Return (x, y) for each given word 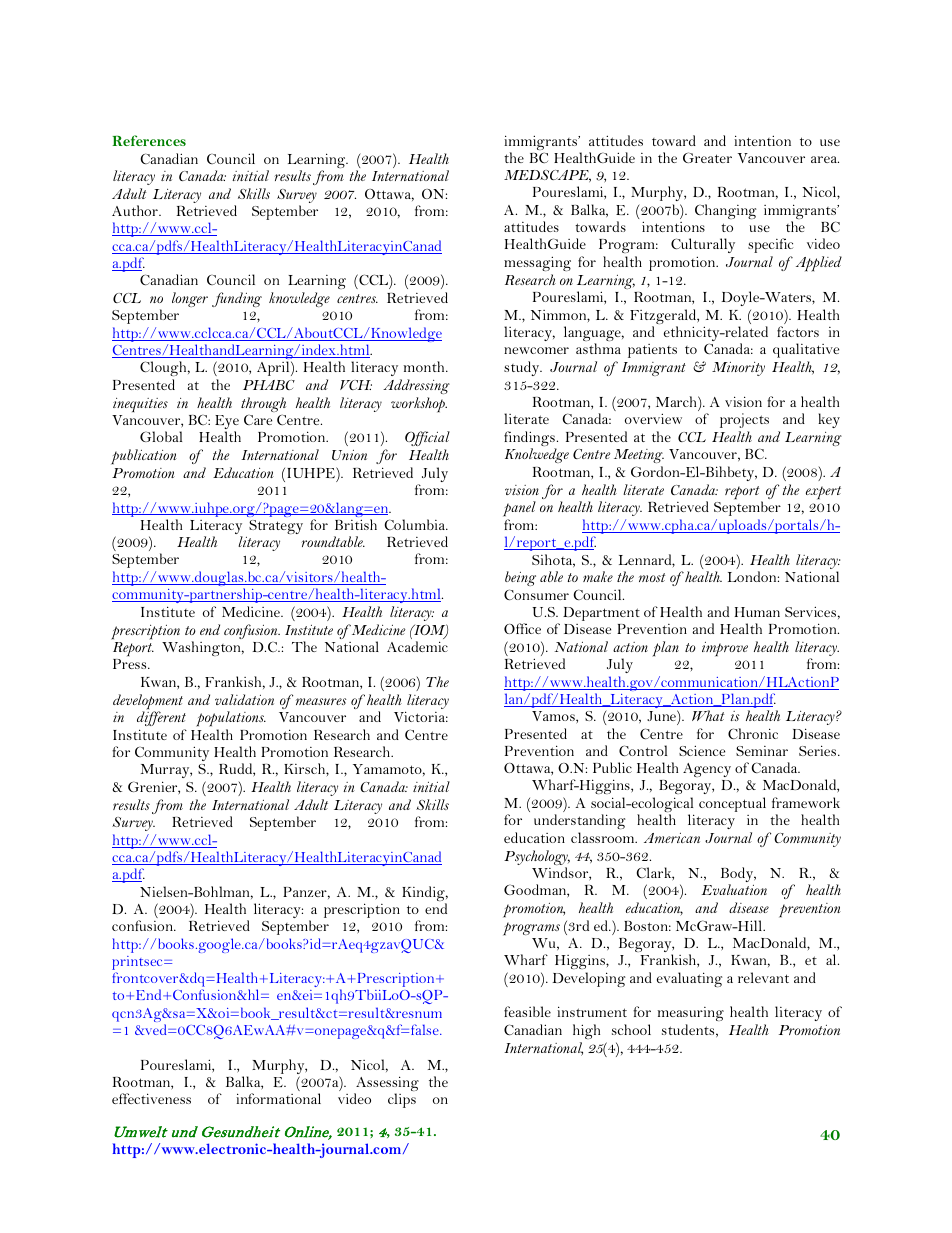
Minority (738, 369)
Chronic (753, 733)
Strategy (276, 527)
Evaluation (734, 889)
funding (237, 299)
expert (823, 493)
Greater (707, 157)
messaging (537, 263)
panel (519, 510)
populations (231, 720)
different (161, 720)
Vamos (554, 717)
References (149, 140)
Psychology (537, 859)
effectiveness (151, 1098)
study (523, 368)
